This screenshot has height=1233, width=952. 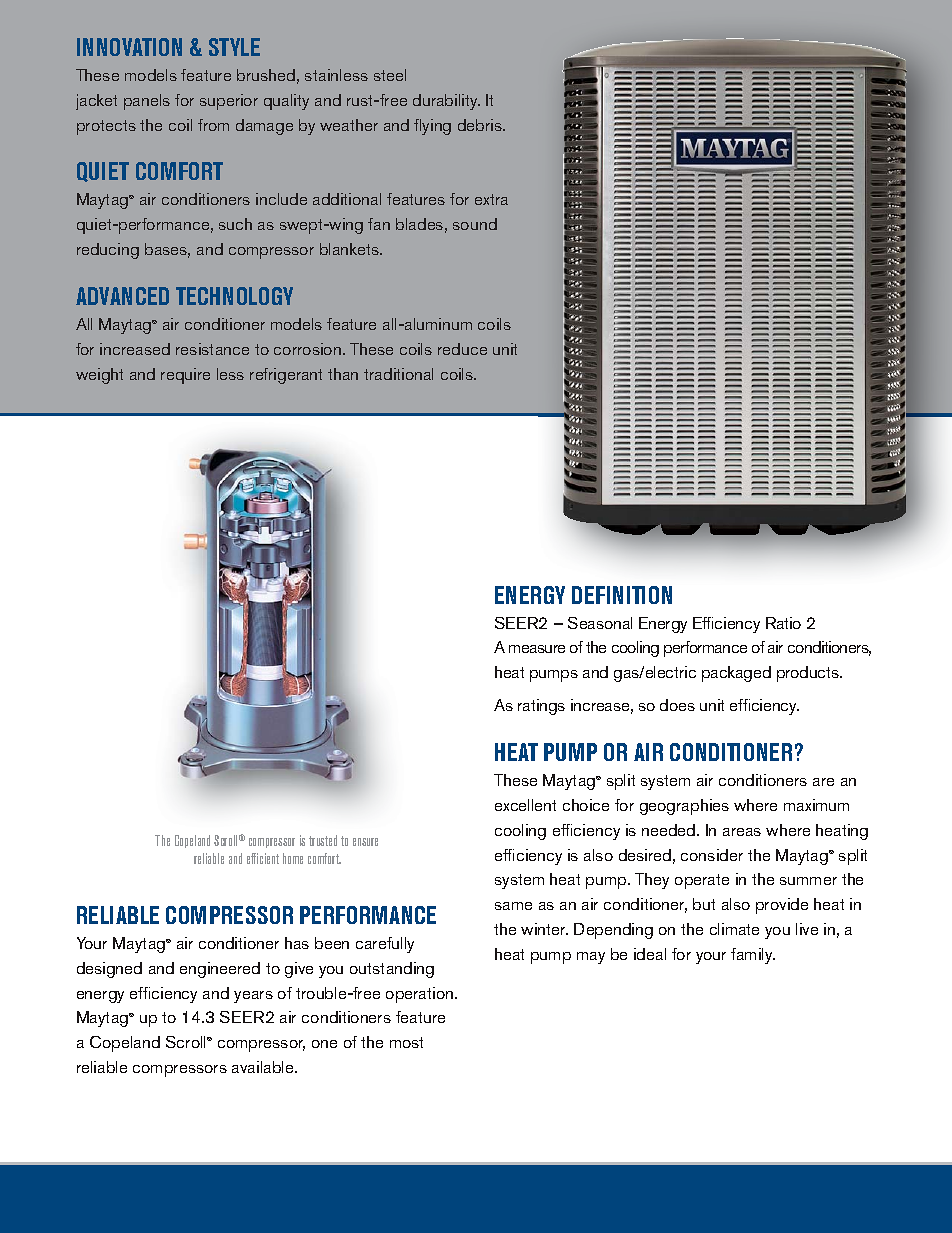 I want to click on measure, so click(x=537, y=649).
